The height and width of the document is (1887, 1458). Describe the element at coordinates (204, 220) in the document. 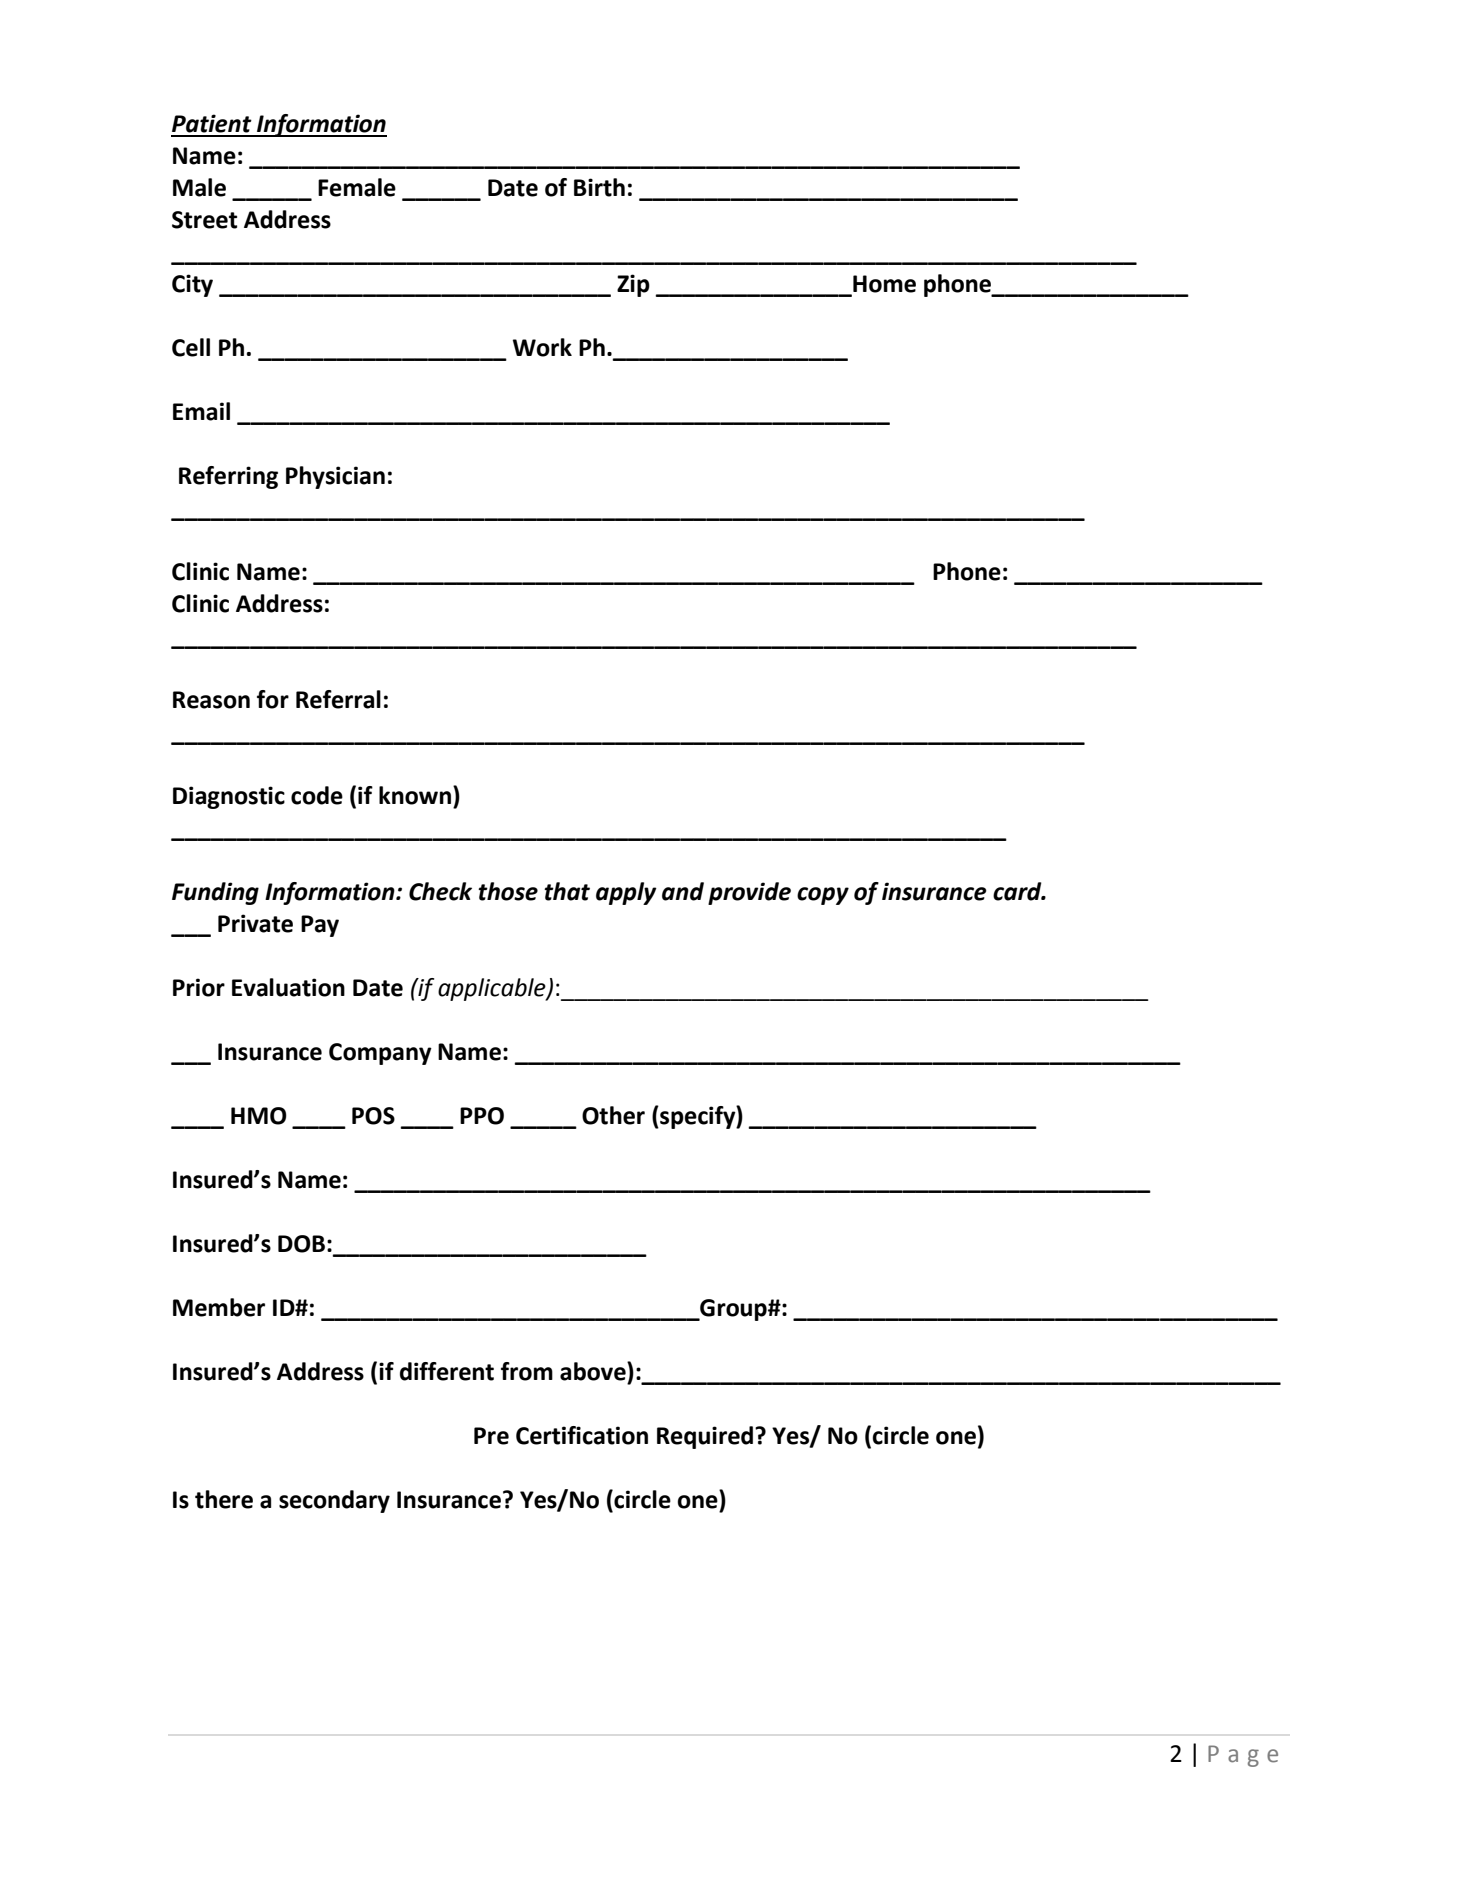

I see `Street` at that location.
